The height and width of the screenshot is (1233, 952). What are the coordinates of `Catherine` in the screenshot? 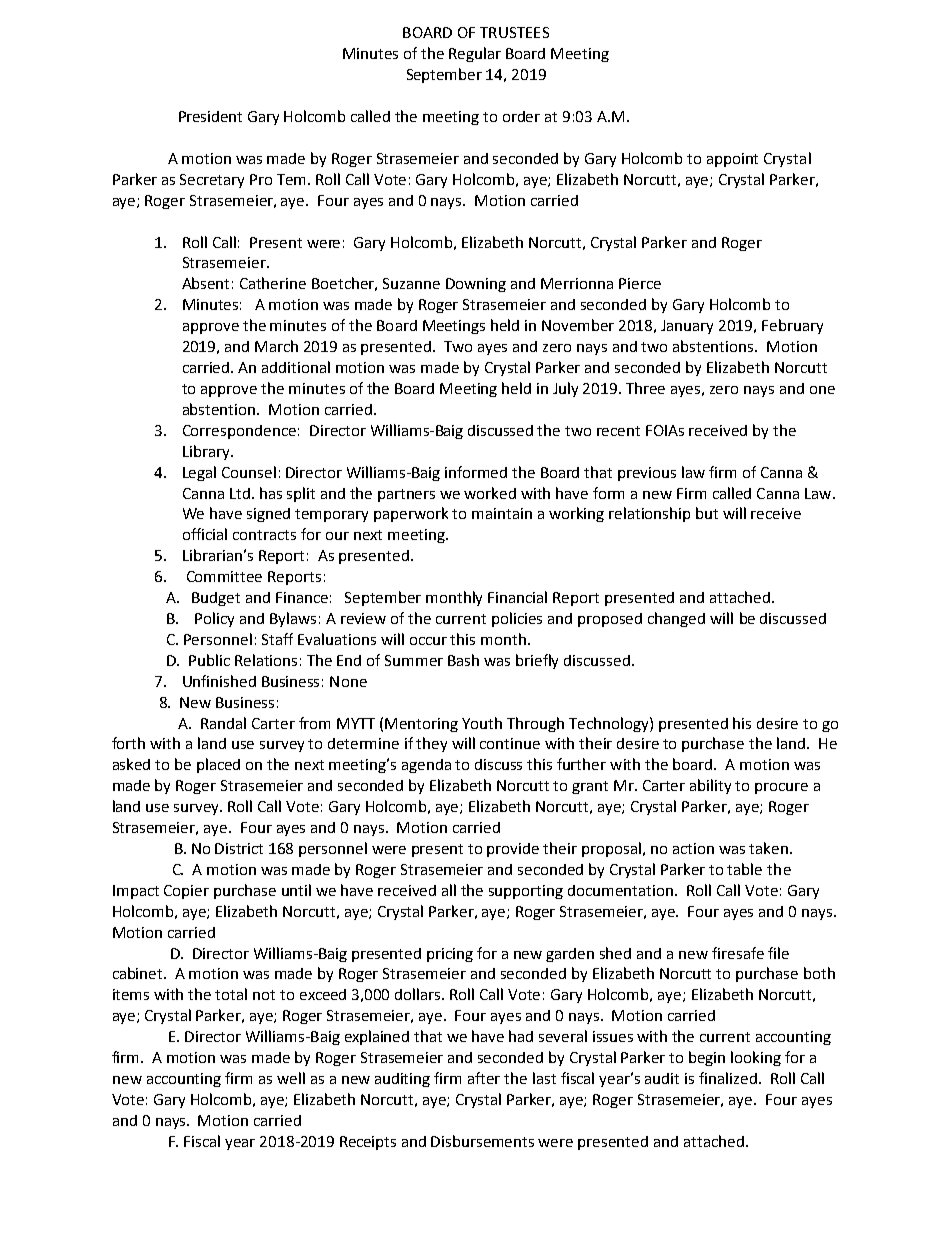 It's located at (273, 283).
